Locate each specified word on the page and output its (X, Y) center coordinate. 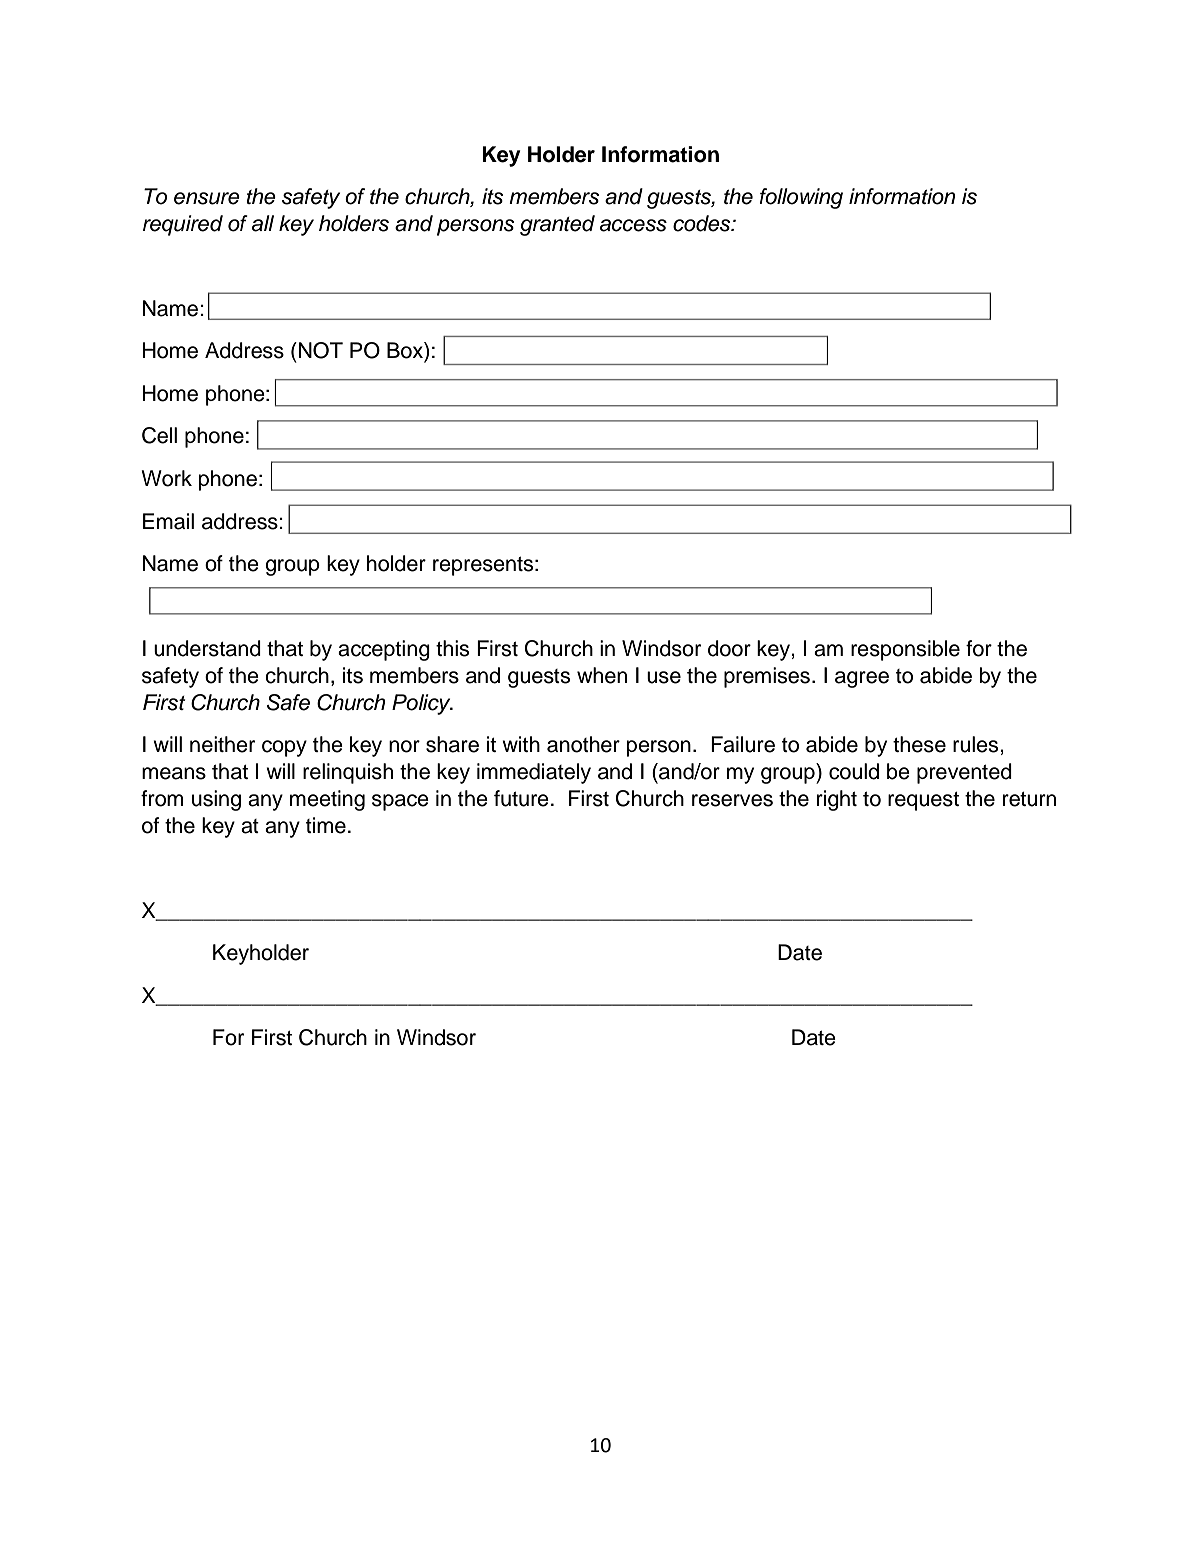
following (801, 198)
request (923, 801)
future (521, 798)
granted (557, 225)
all (263, 223)
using (216, 800)
